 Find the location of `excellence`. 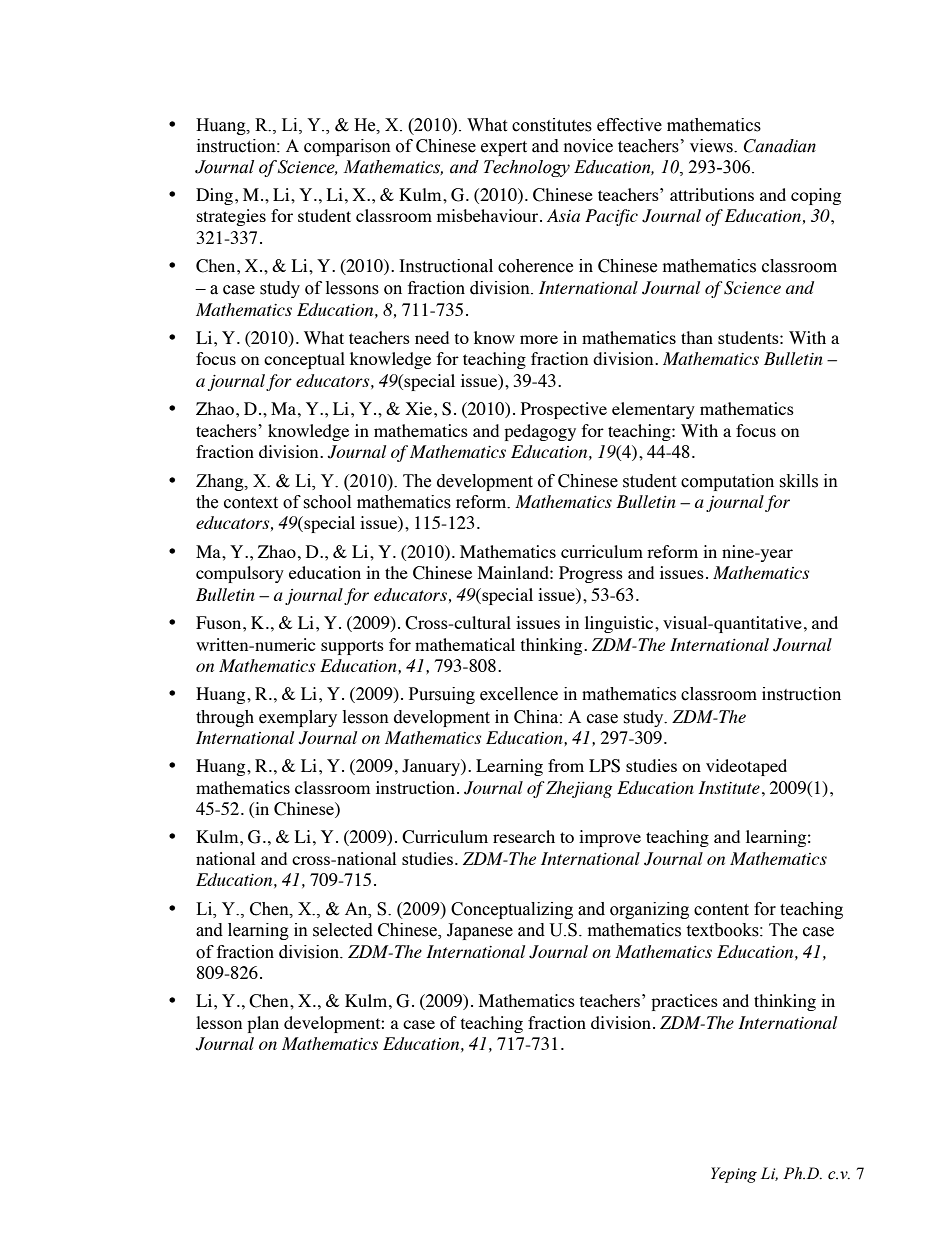

excellence is located at coordinates (519, 694).
